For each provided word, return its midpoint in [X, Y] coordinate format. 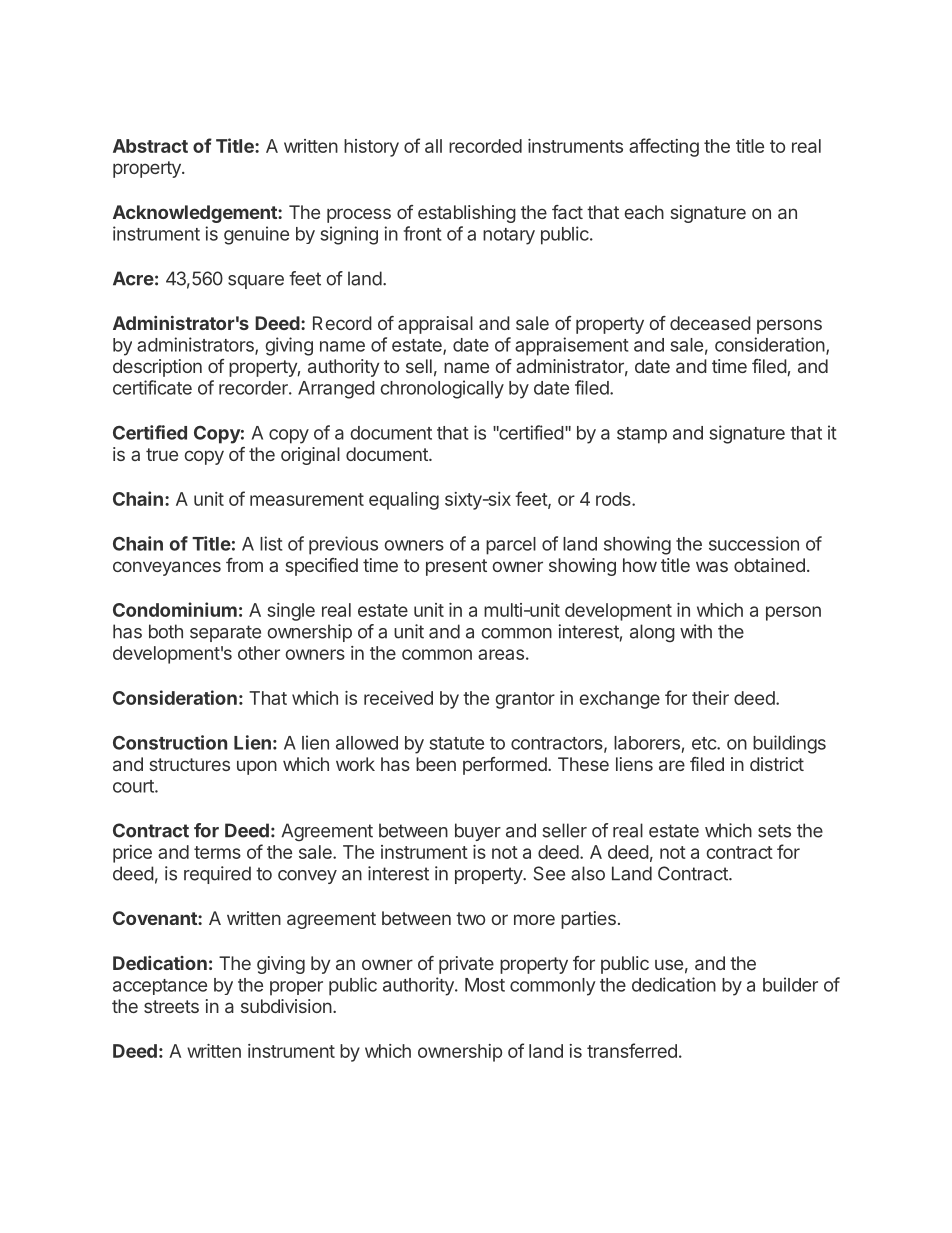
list [271, 543]
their [710, 698]
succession [754, 543]
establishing [467, 214]
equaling [404, 501]
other [259, 653]
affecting [664, 147]
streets [171, 1006]
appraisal [435, 325]
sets [774, 831]
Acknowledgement [196, 214]
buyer [478, 832]
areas [501, 654]
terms [217, 852]
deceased [710, 323]
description [157, 368]
